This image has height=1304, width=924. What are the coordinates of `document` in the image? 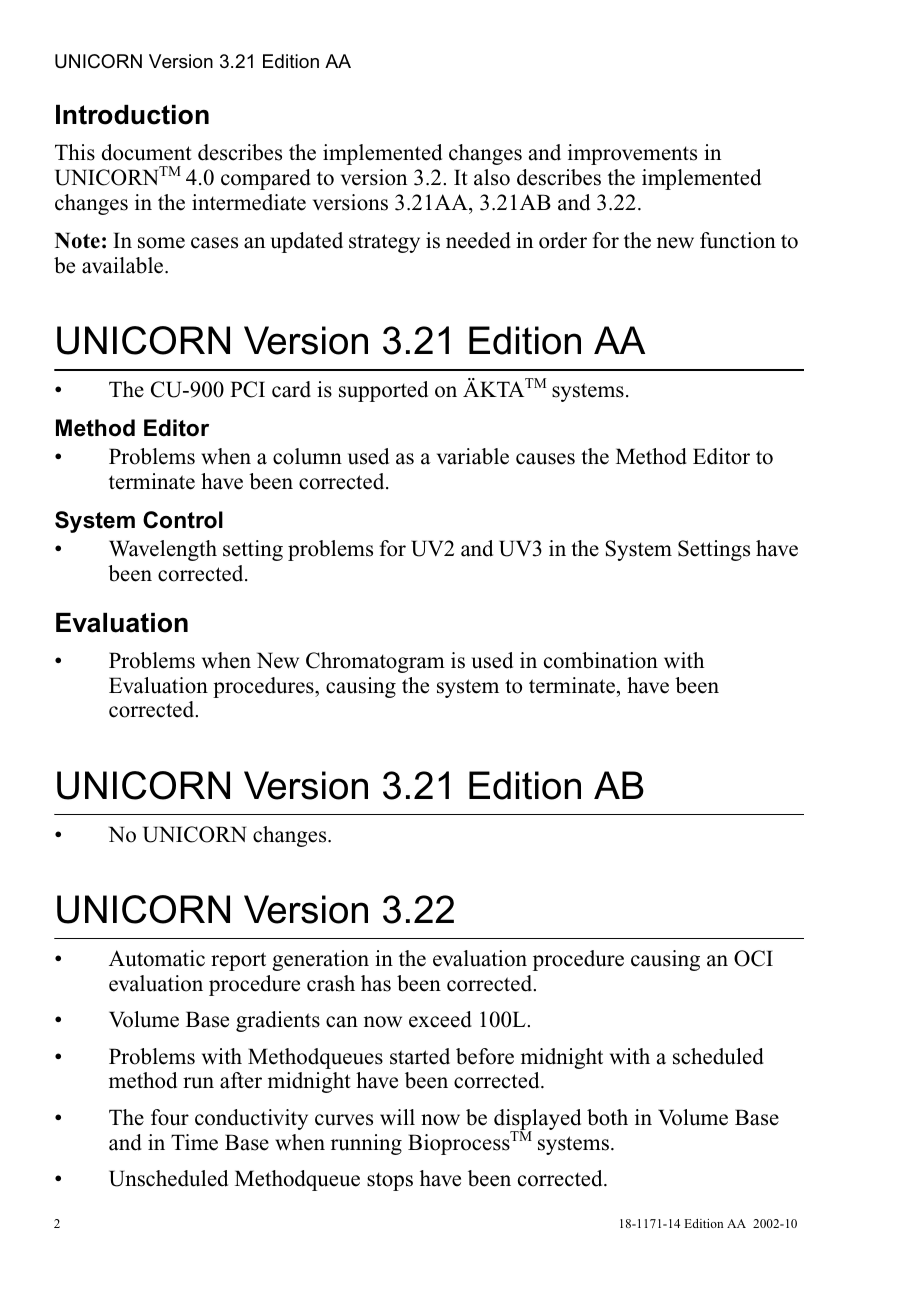 It's located at (147, 152).
